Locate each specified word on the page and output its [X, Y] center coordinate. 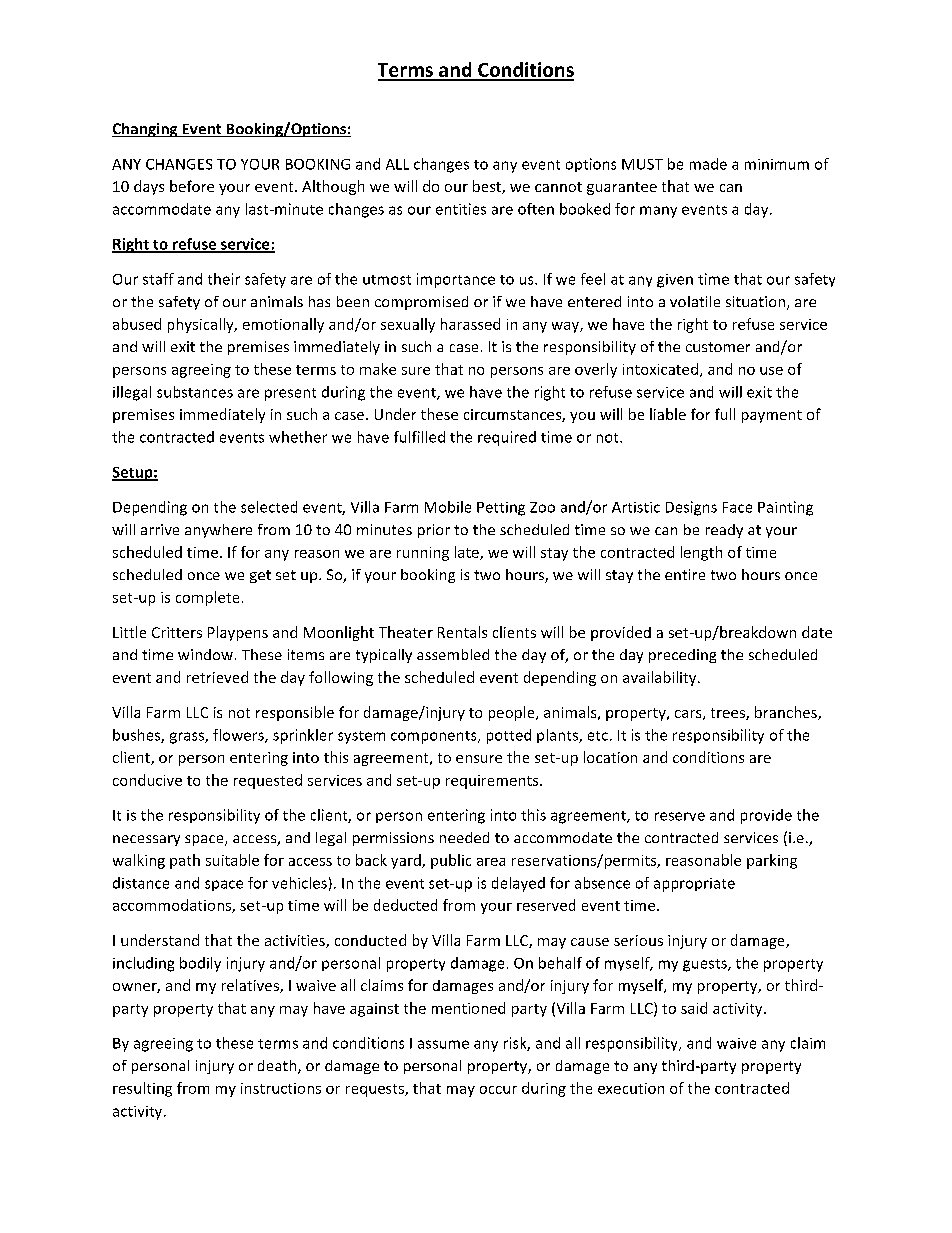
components [435, 737]
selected [269, 507]
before [192, 186]
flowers [239, 736]
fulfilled [419, 437]
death [278, 1067]
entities [461, 209]
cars [689, 715]
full [725, 414]
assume [443, 1044]
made [708, 164]
